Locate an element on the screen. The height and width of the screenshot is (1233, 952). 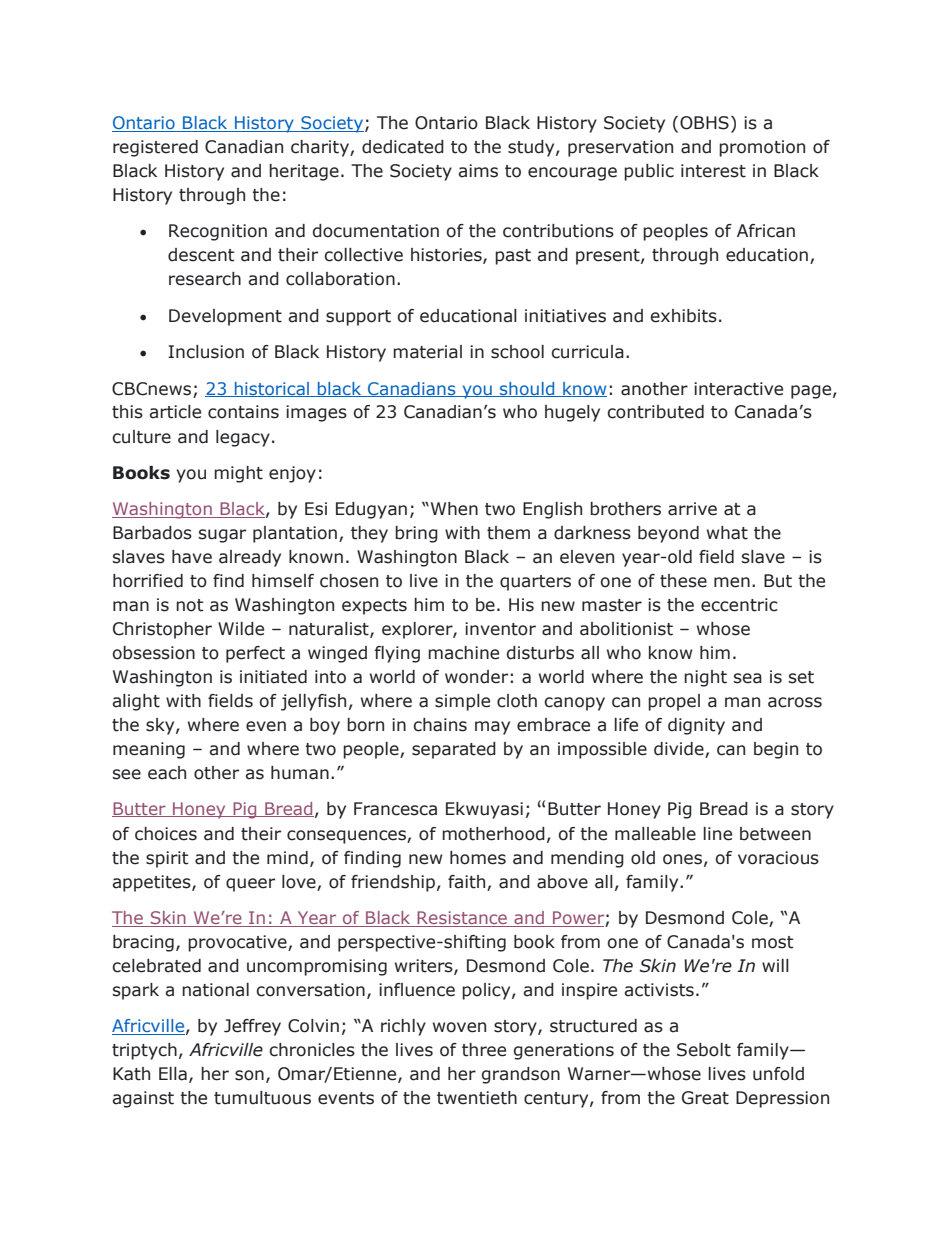
registered is located at coordinates (155, 148).
